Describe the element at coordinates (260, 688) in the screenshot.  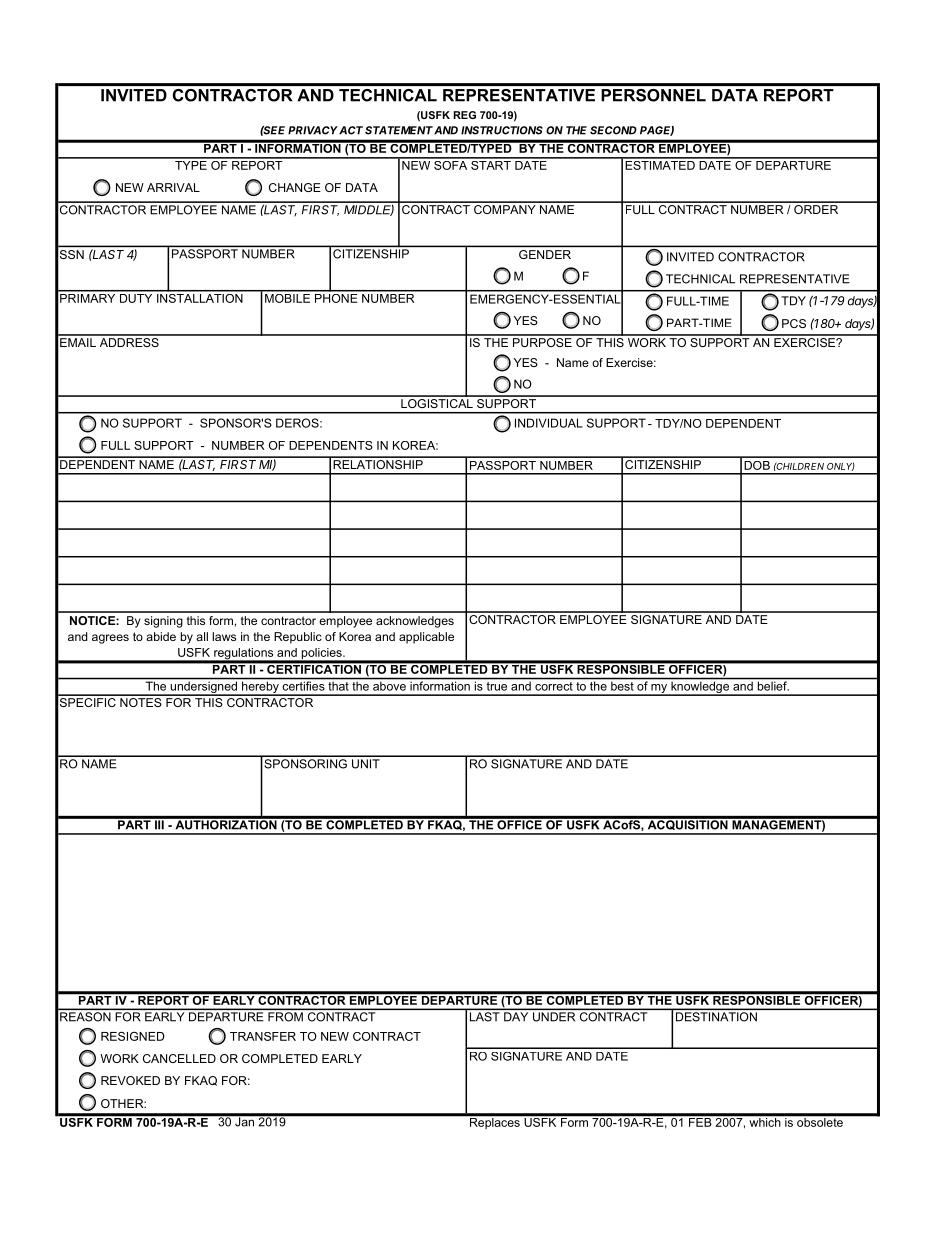
I see `hereby` at that location.
